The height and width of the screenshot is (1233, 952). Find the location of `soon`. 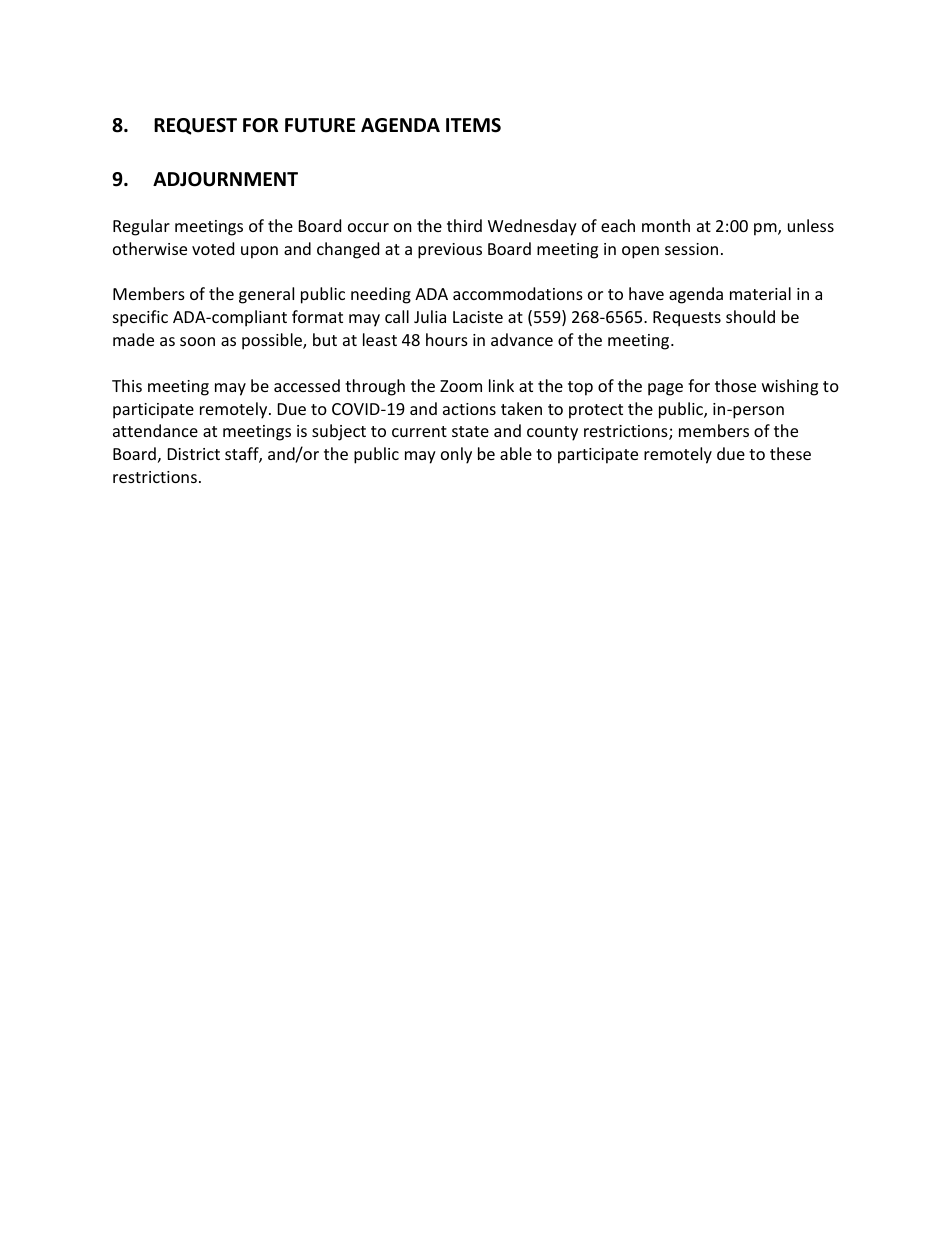

soon is located at coordinates (197, 341).
